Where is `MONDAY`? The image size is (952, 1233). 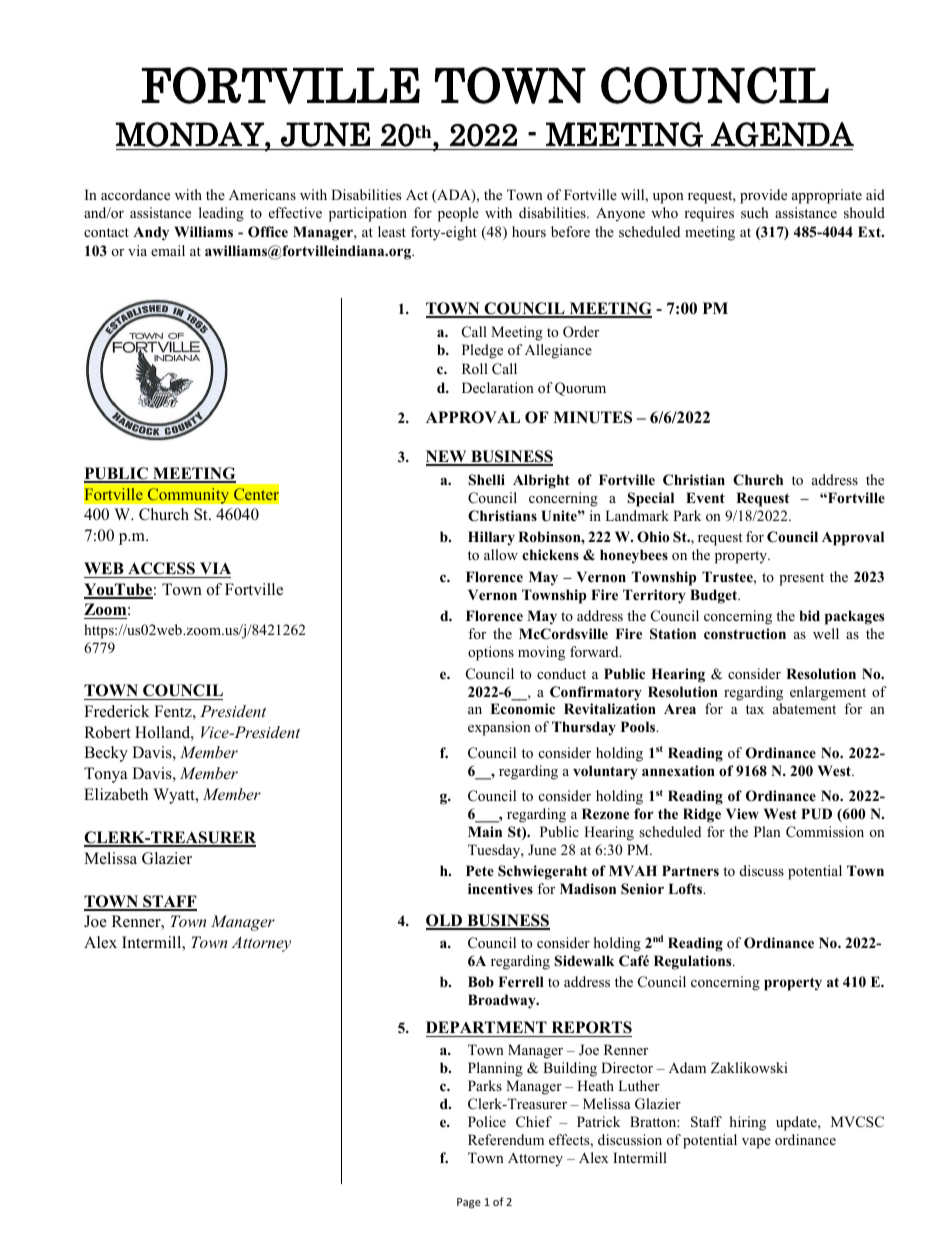 MONDAY is located at coordinates (191, 134).
